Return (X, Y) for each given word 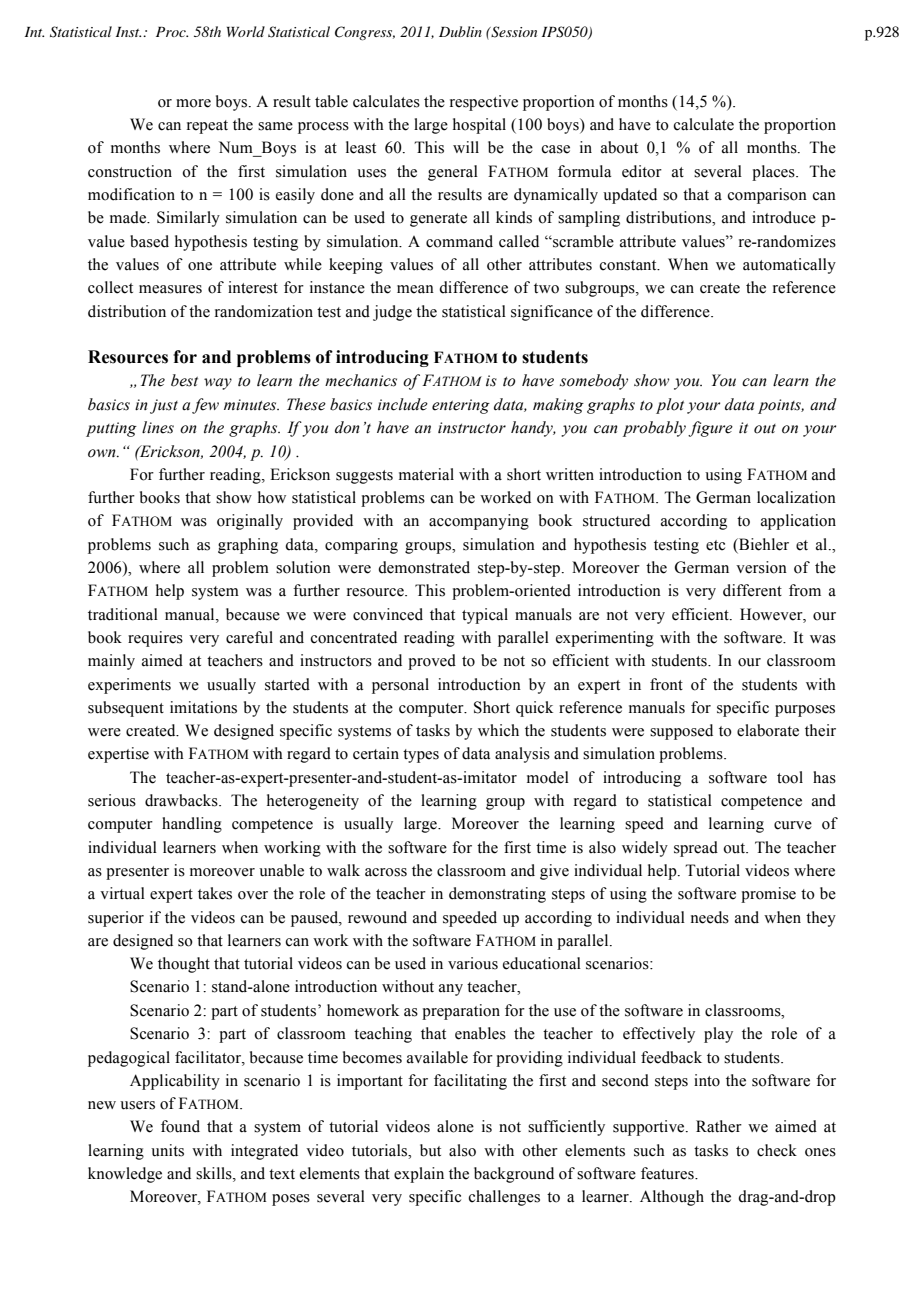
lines (158, 427)
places (774, 173)
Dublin (460, 31)
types (421, 756)
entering (461, 406)
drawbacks (182, 800)
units (167, 1150)
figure (710, 429)
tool (790, 777)
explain (419, 1175)
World (246, 31)
